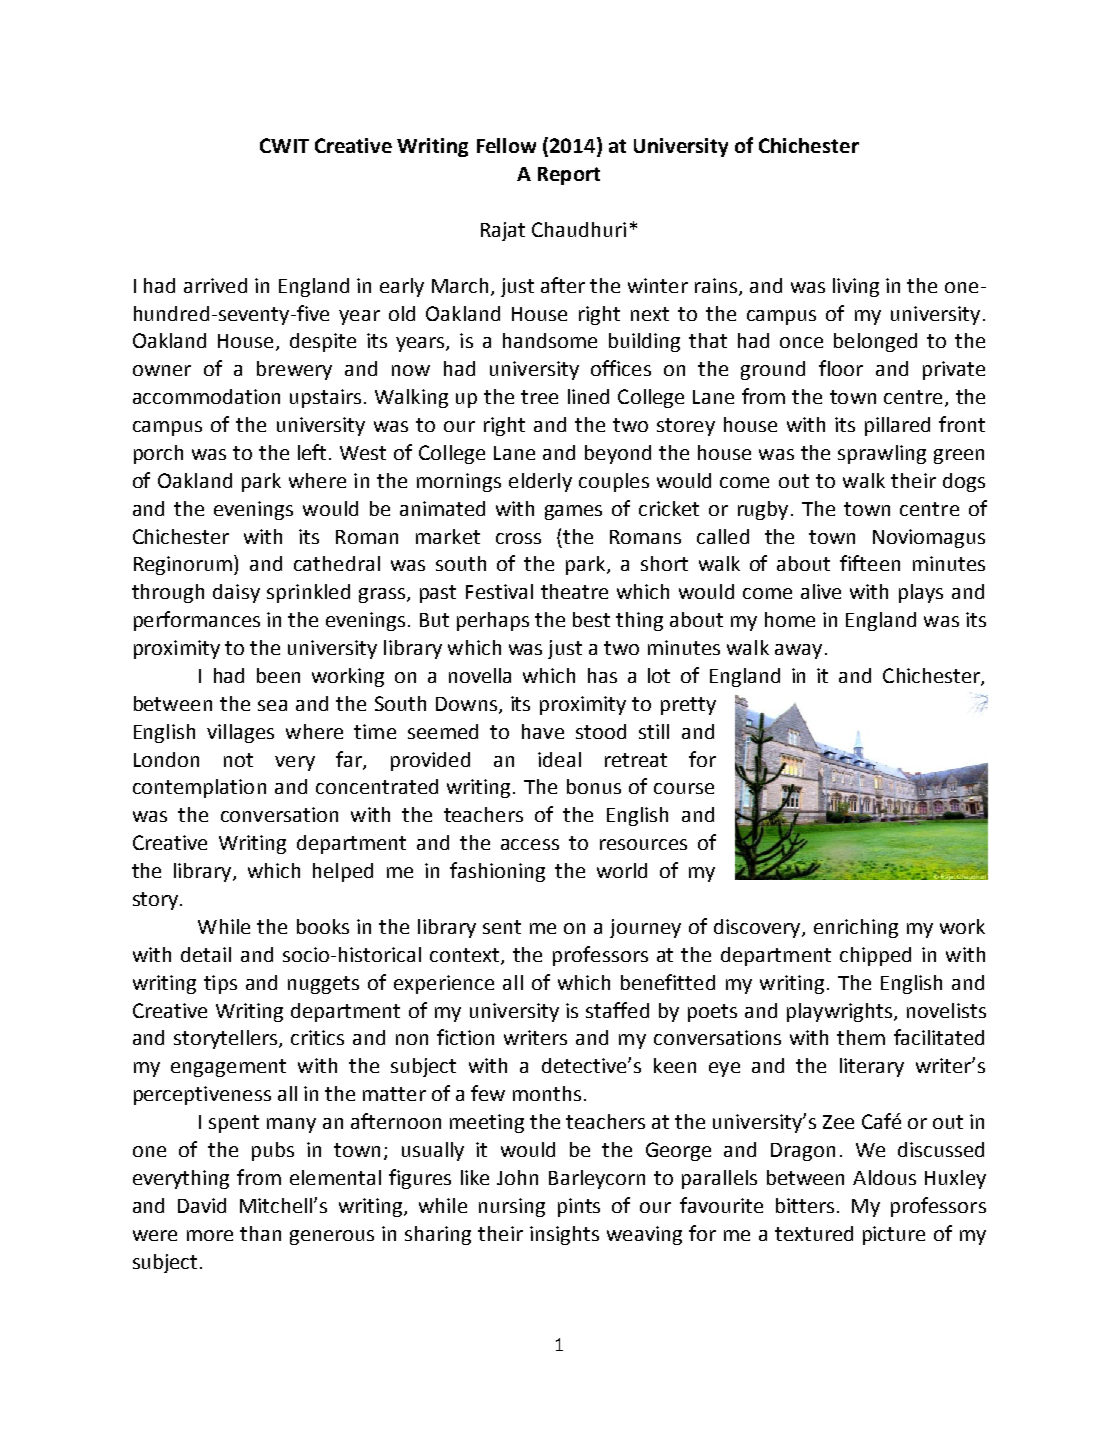 The image size is (1118, 1447). I want to click on than, so click(260, 1233).
